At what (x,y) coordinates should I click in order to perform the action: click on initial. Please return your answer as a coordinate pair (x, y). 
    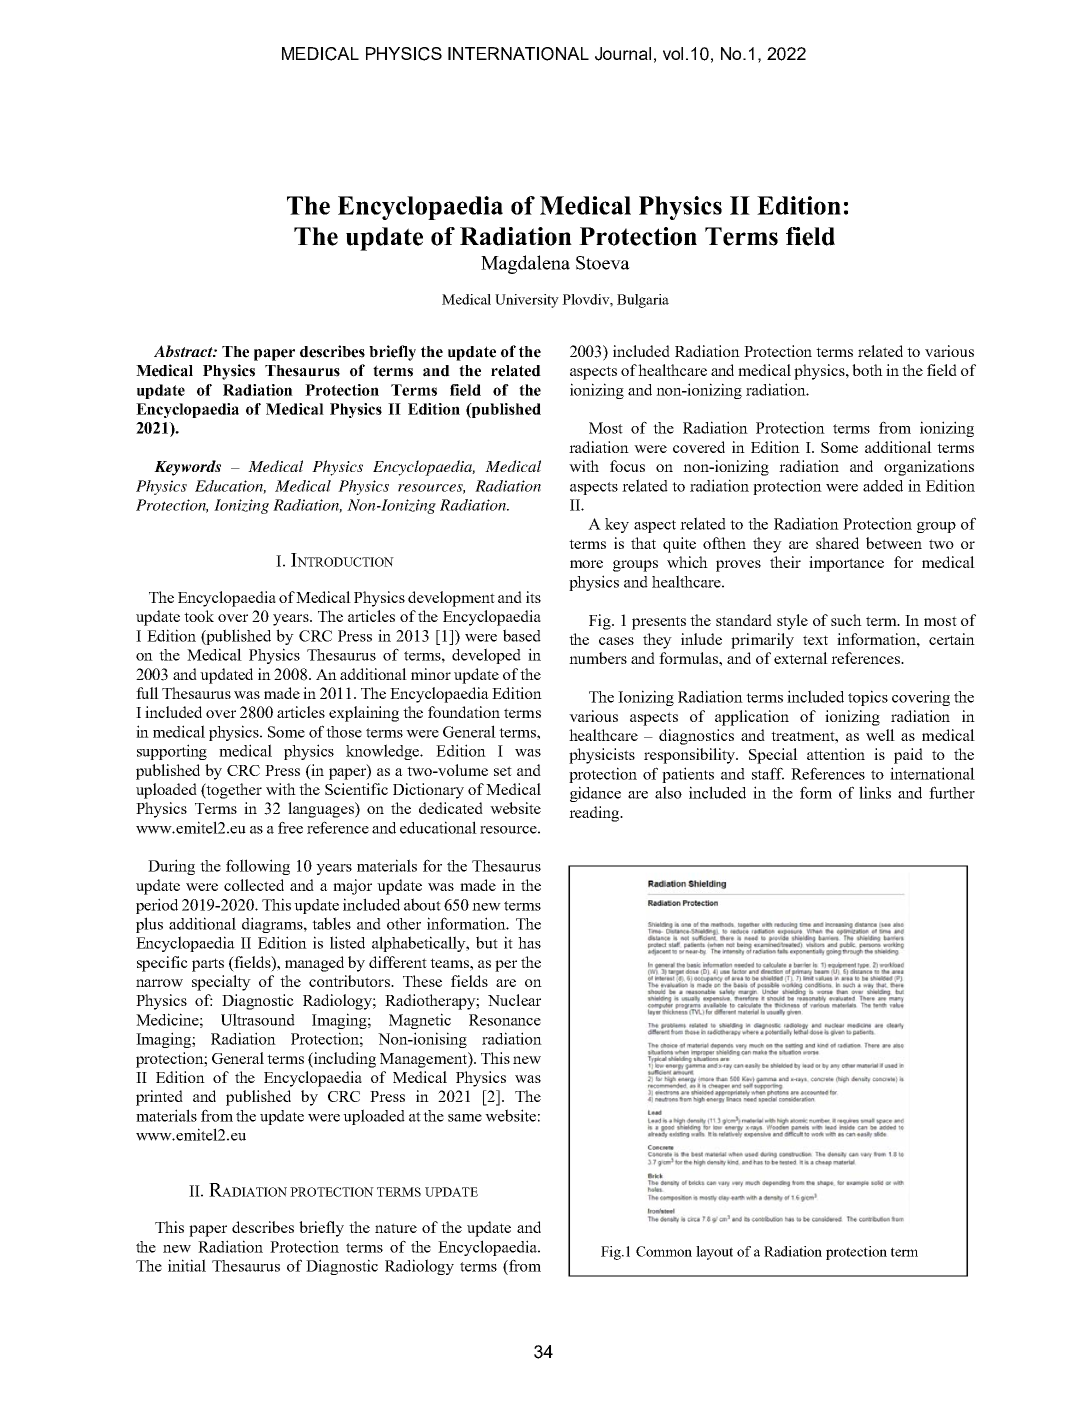
    Looking at the image, I should click on (187, 1265).
